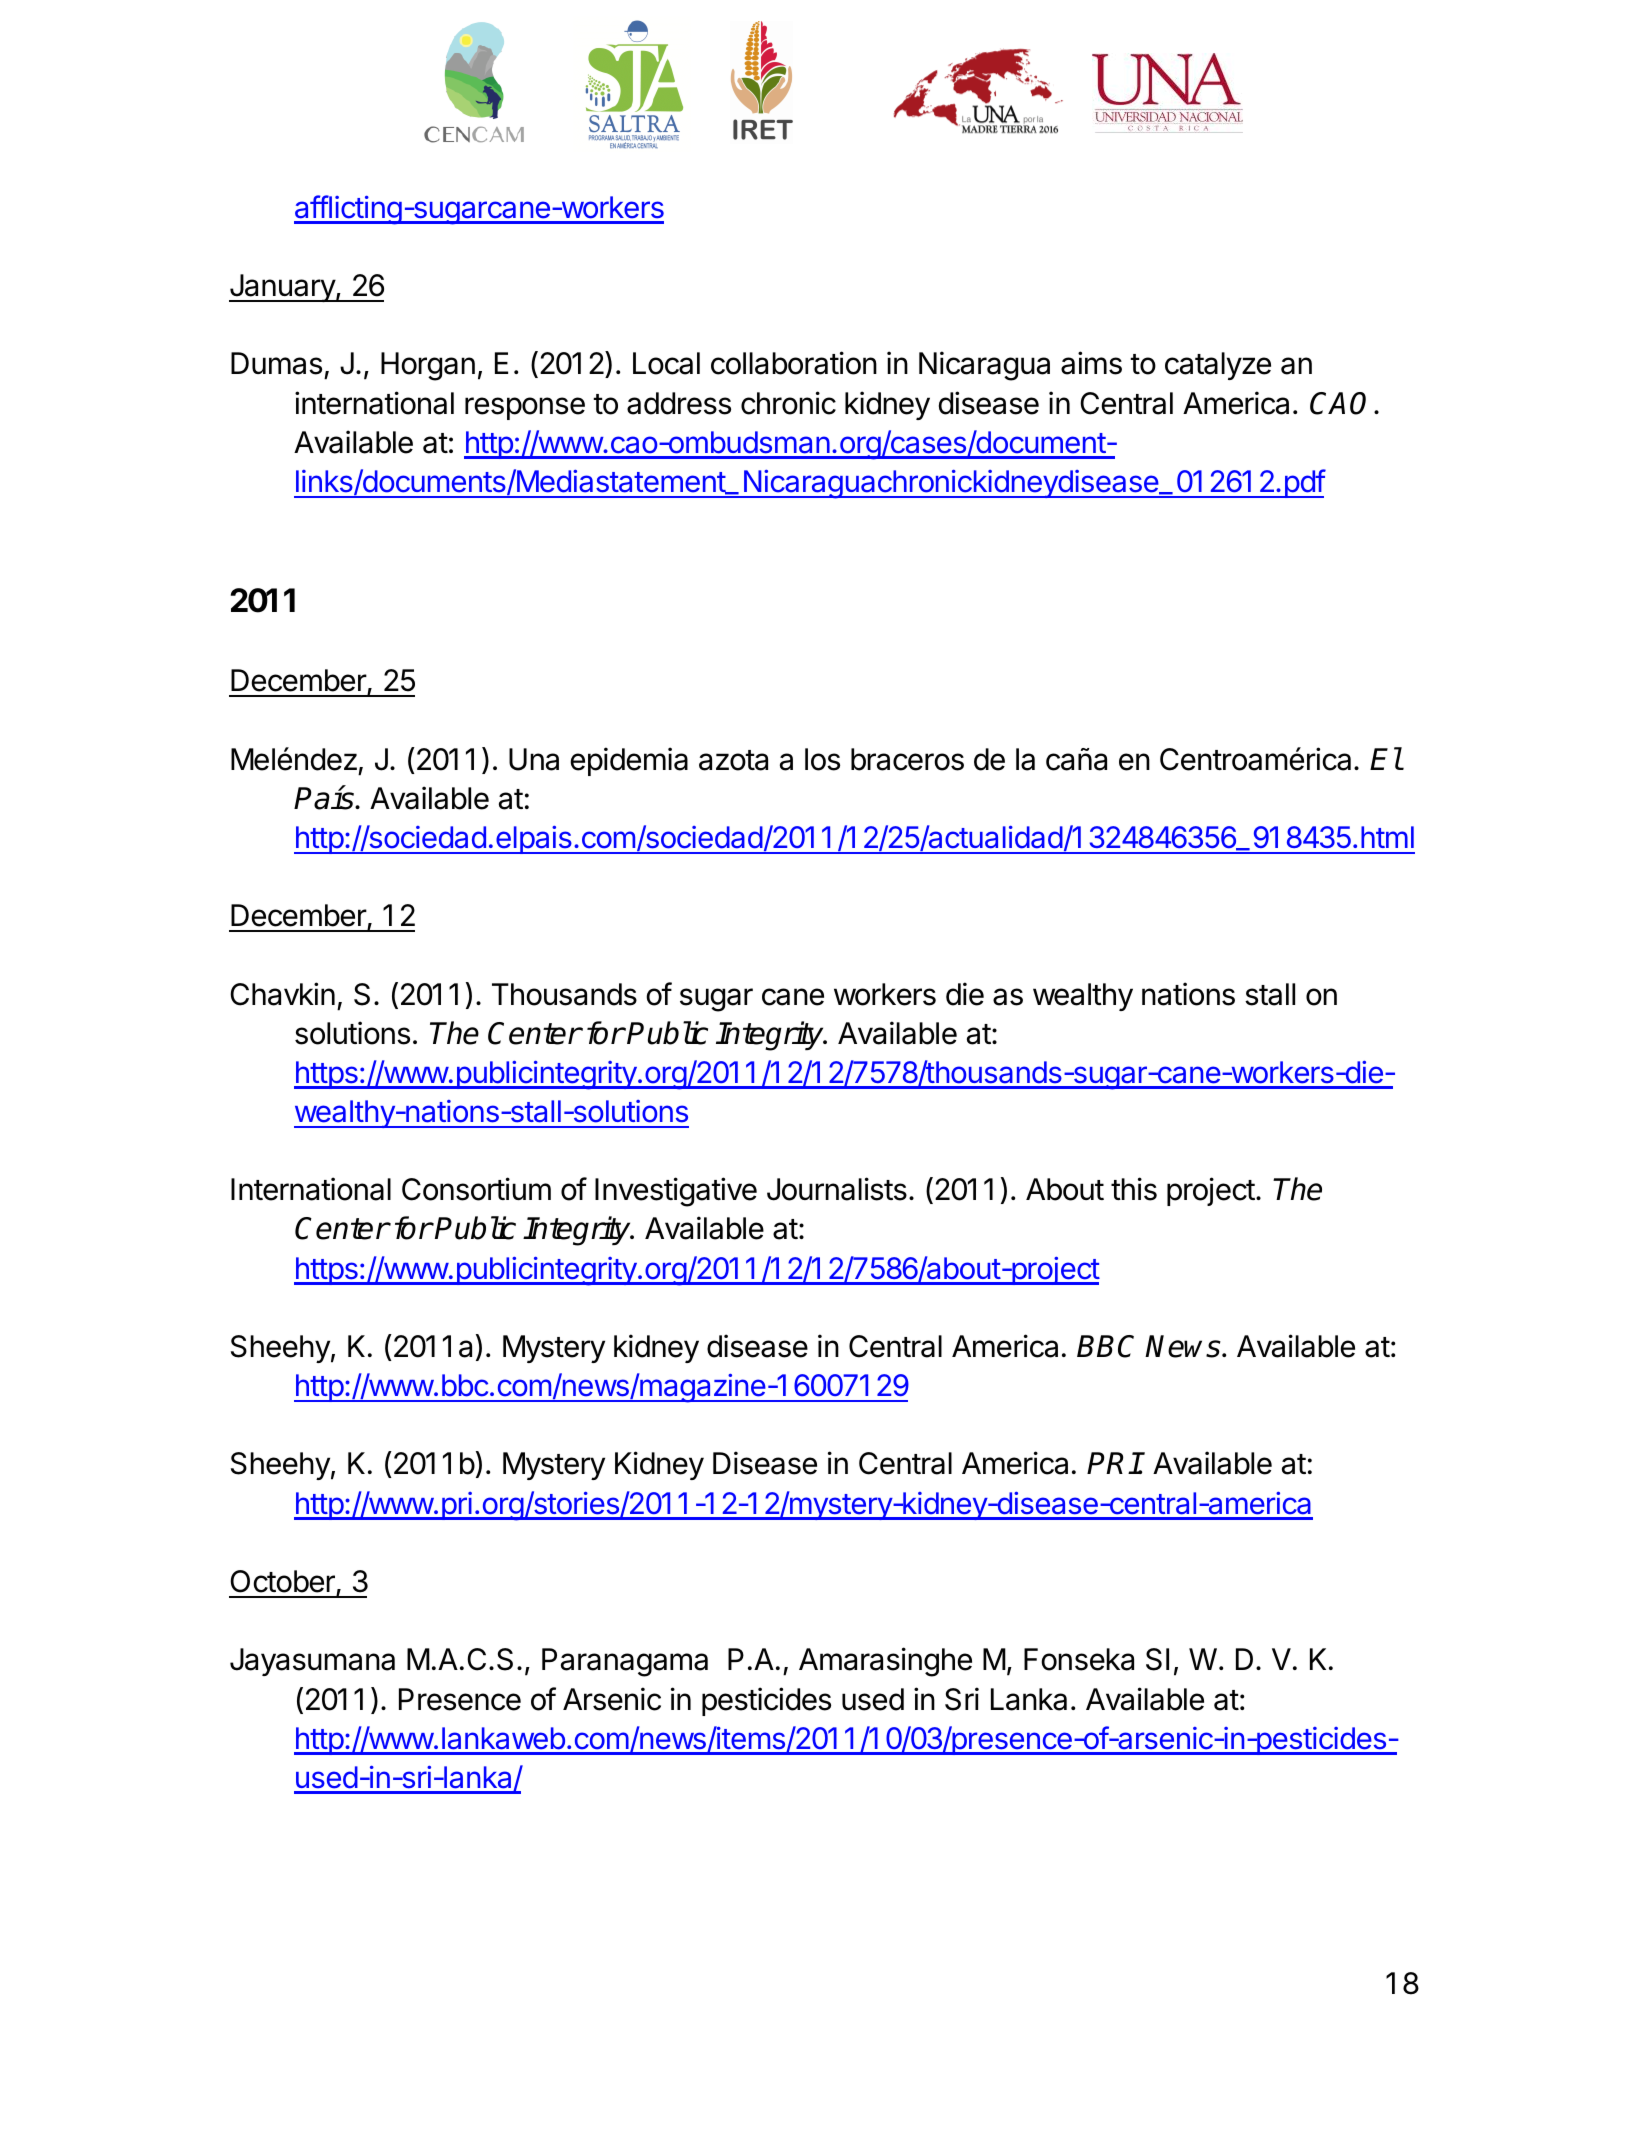  I want to click on address, so click(679, 403).
